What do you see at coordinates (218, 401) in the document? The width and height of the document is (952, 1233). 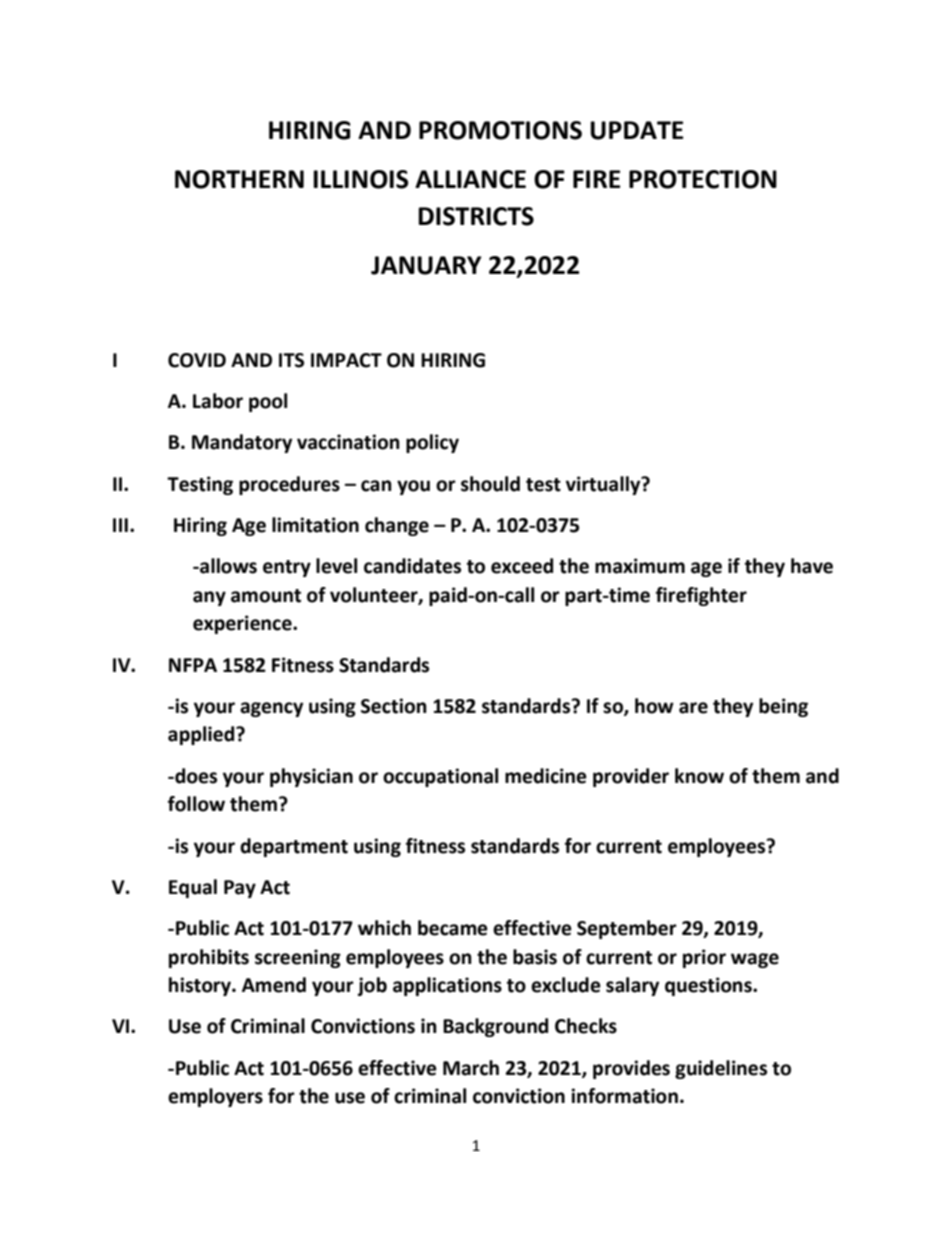 I see `Labor` at bounding box center [218, 401].
